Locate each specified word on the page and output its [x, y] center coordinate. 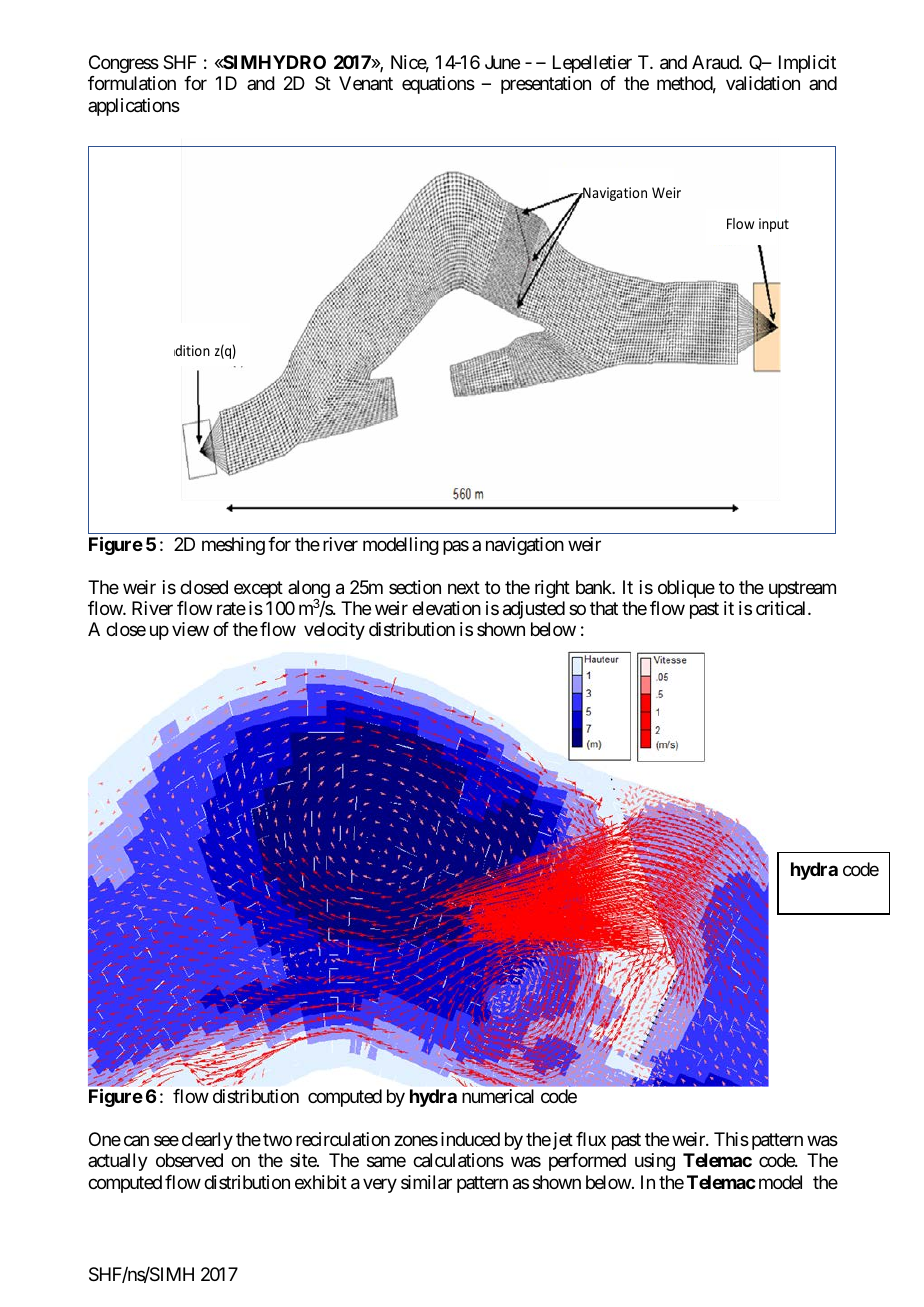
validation [763, 83]
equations [438, 85]
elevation [446, 608]
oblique [686, 589]
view [190, 629]
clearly [207, 1141]
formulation [132, 83]
